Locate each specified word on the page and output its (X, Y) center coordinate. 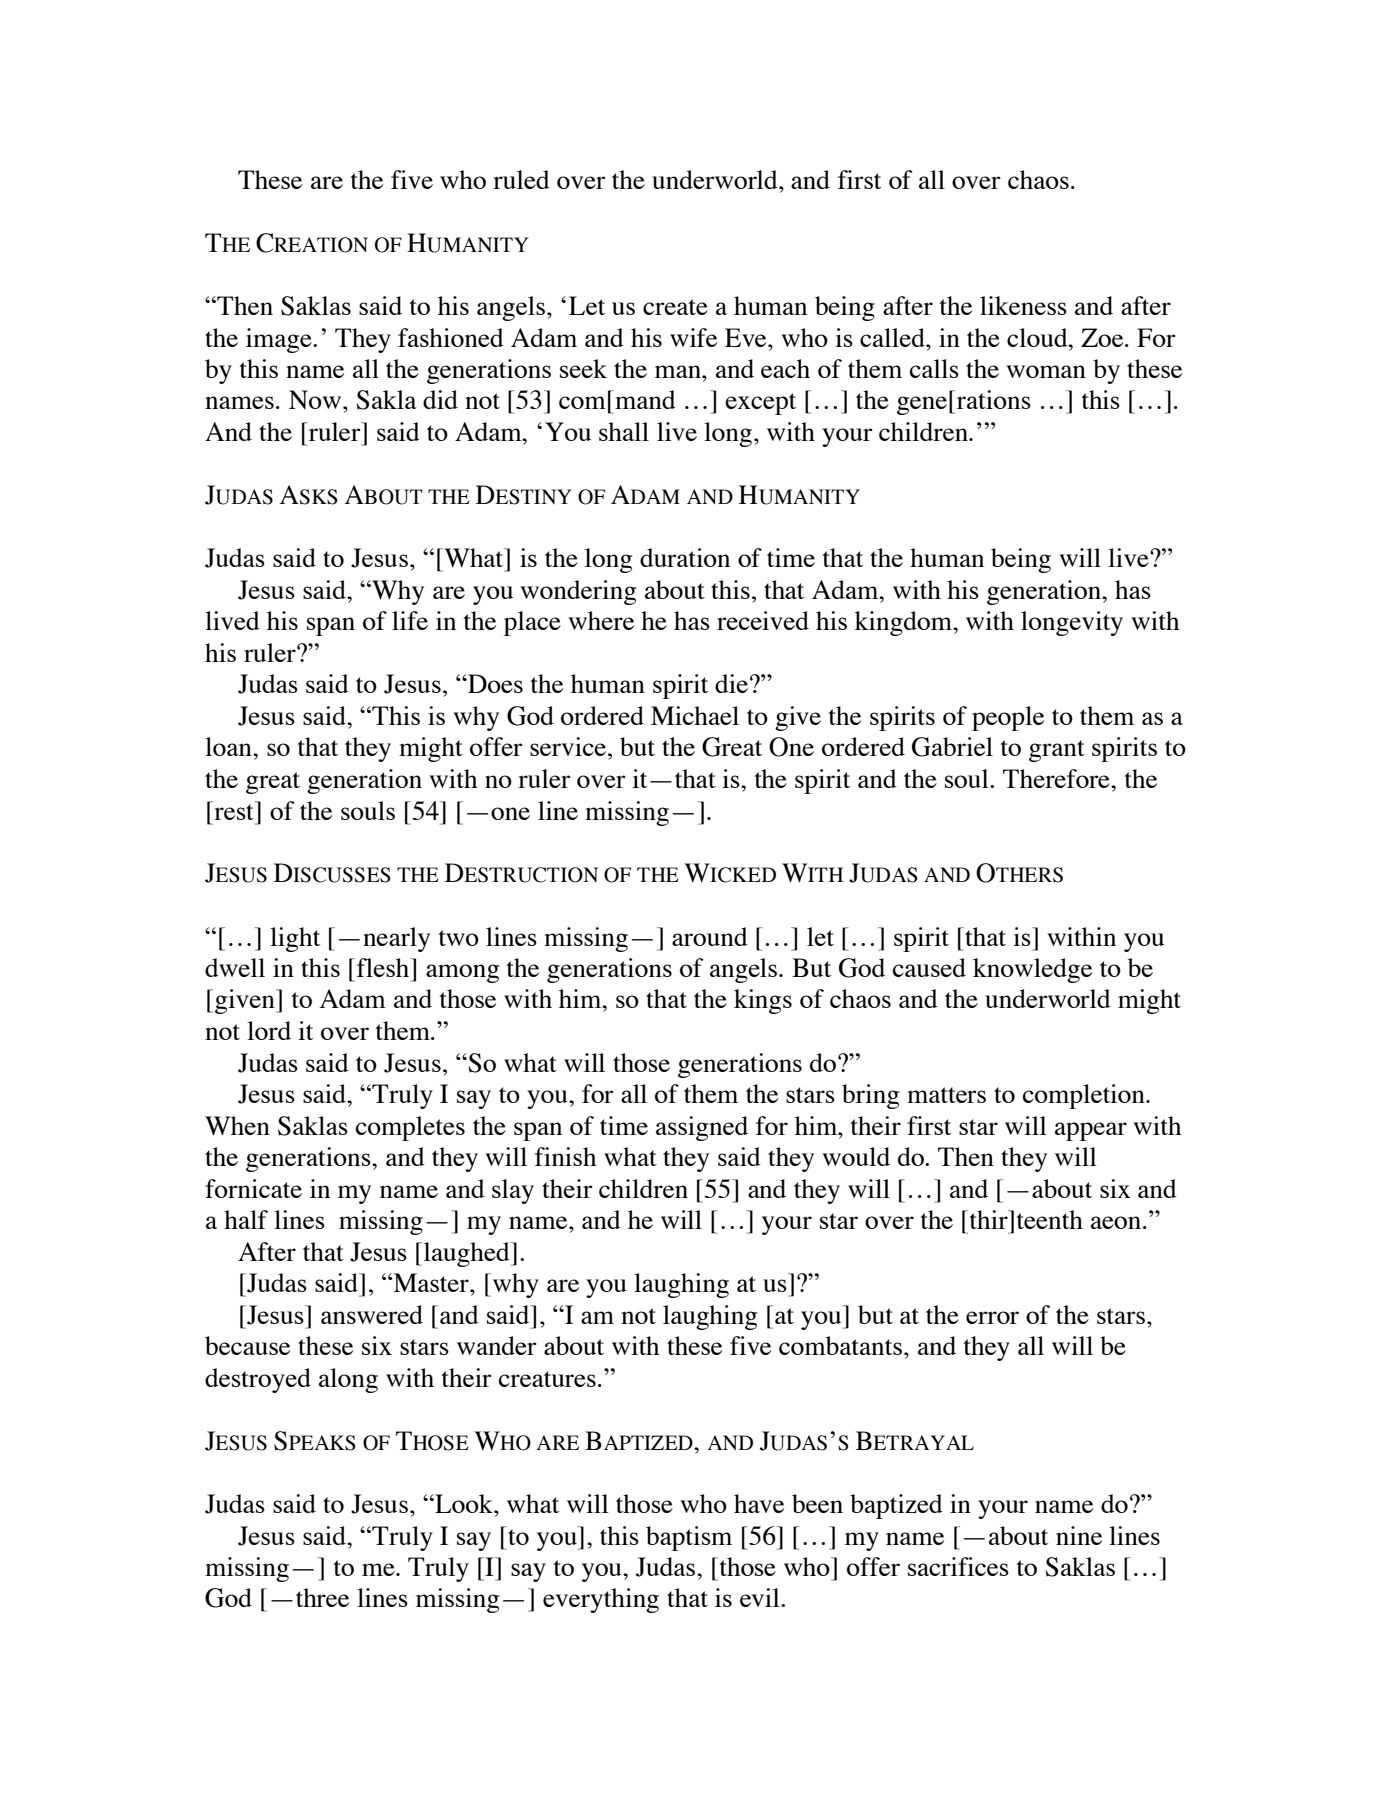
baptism (689, 1538)
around (710, 936)
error (992, 1317)
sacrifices (958, 1566)
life (410, 620)
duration (685, 557)
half (246, 1219)
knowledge (1032, 970)
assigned (702, 1128)
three (322, 1597)
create (675, 307)
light (295, 939)
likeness (1023, 305)
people (1008, 718)
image (280, 340)
